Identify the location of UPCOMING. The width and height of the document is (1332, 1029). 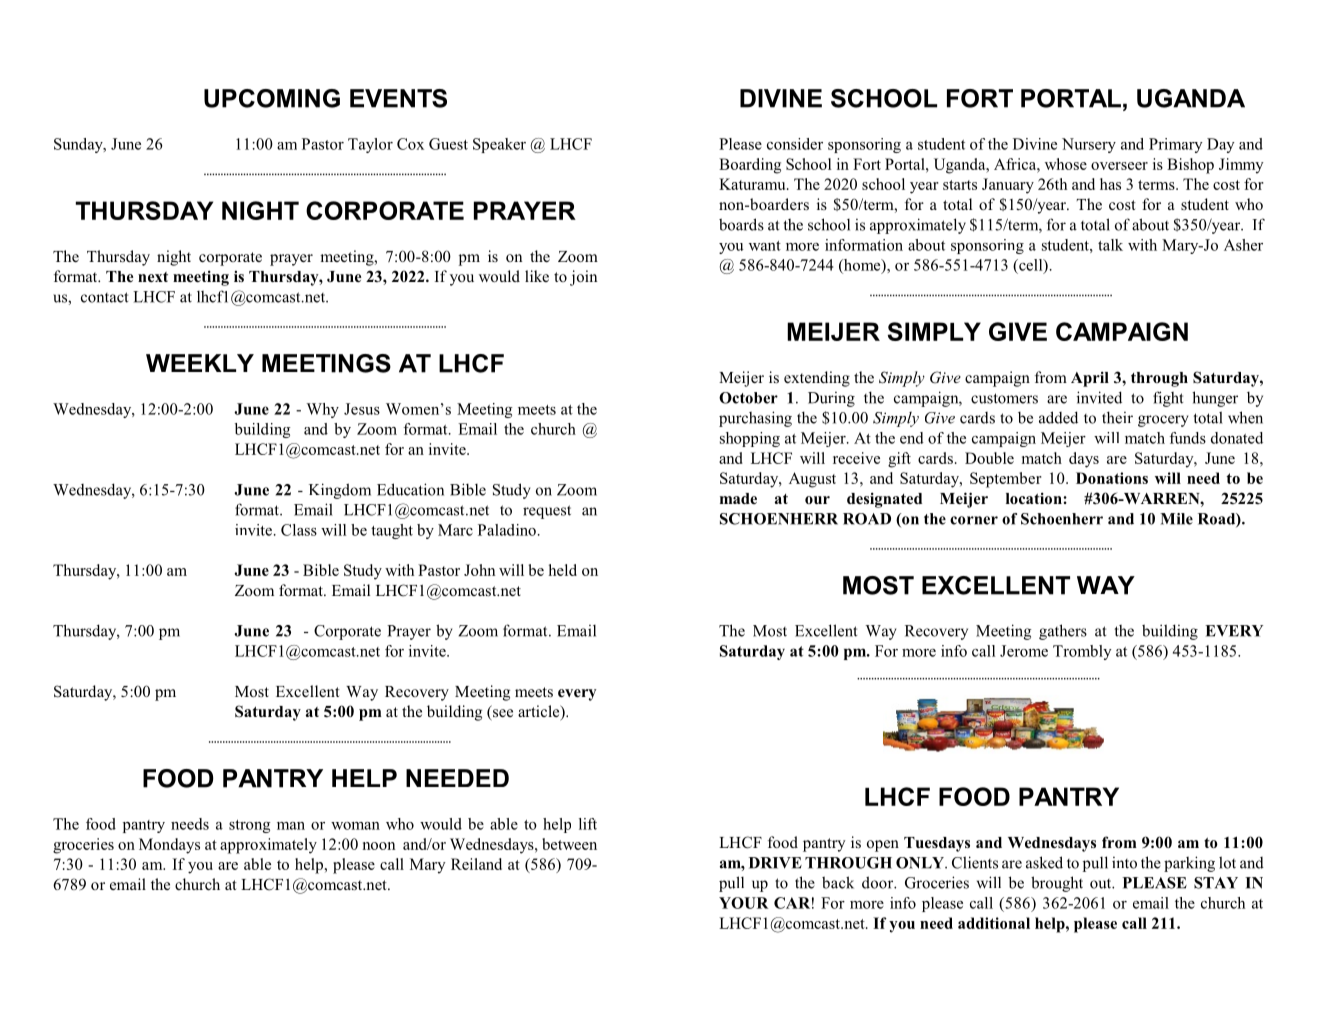
(272, 98).
